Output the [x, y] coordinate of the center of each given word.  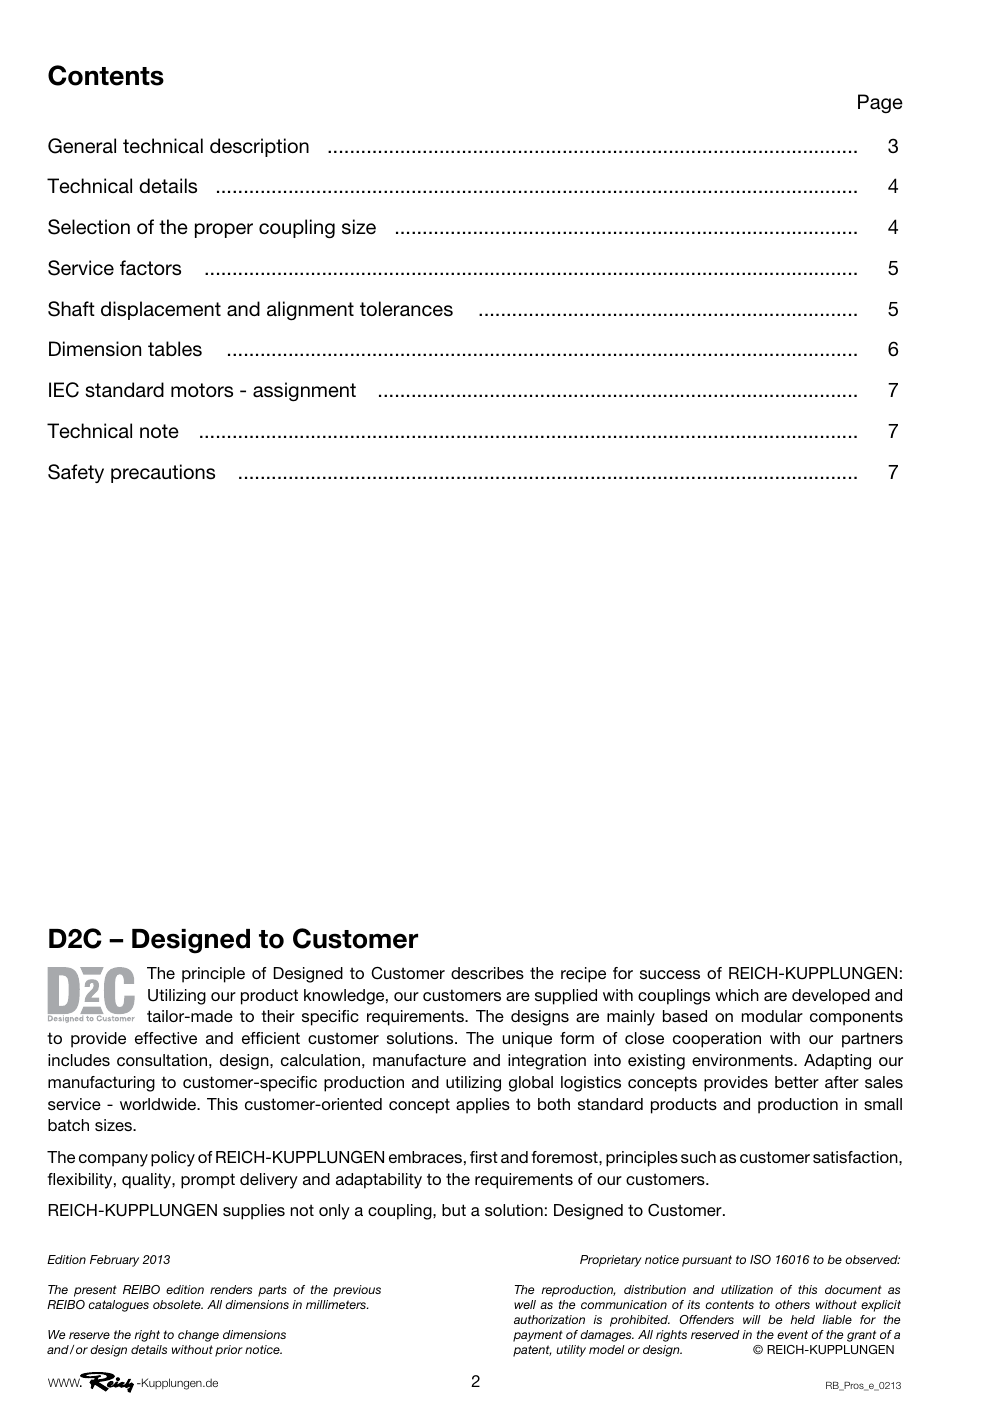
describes [487, 973]
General [82, 146]
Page [880, 103]
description [259, 147]
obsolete [178, 1304]
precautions [163, 473]
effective [166, 1038]
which [737, 995]
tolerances [406, 309]
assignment [304, 392]
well [525, 1304]
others [792, 1304]
